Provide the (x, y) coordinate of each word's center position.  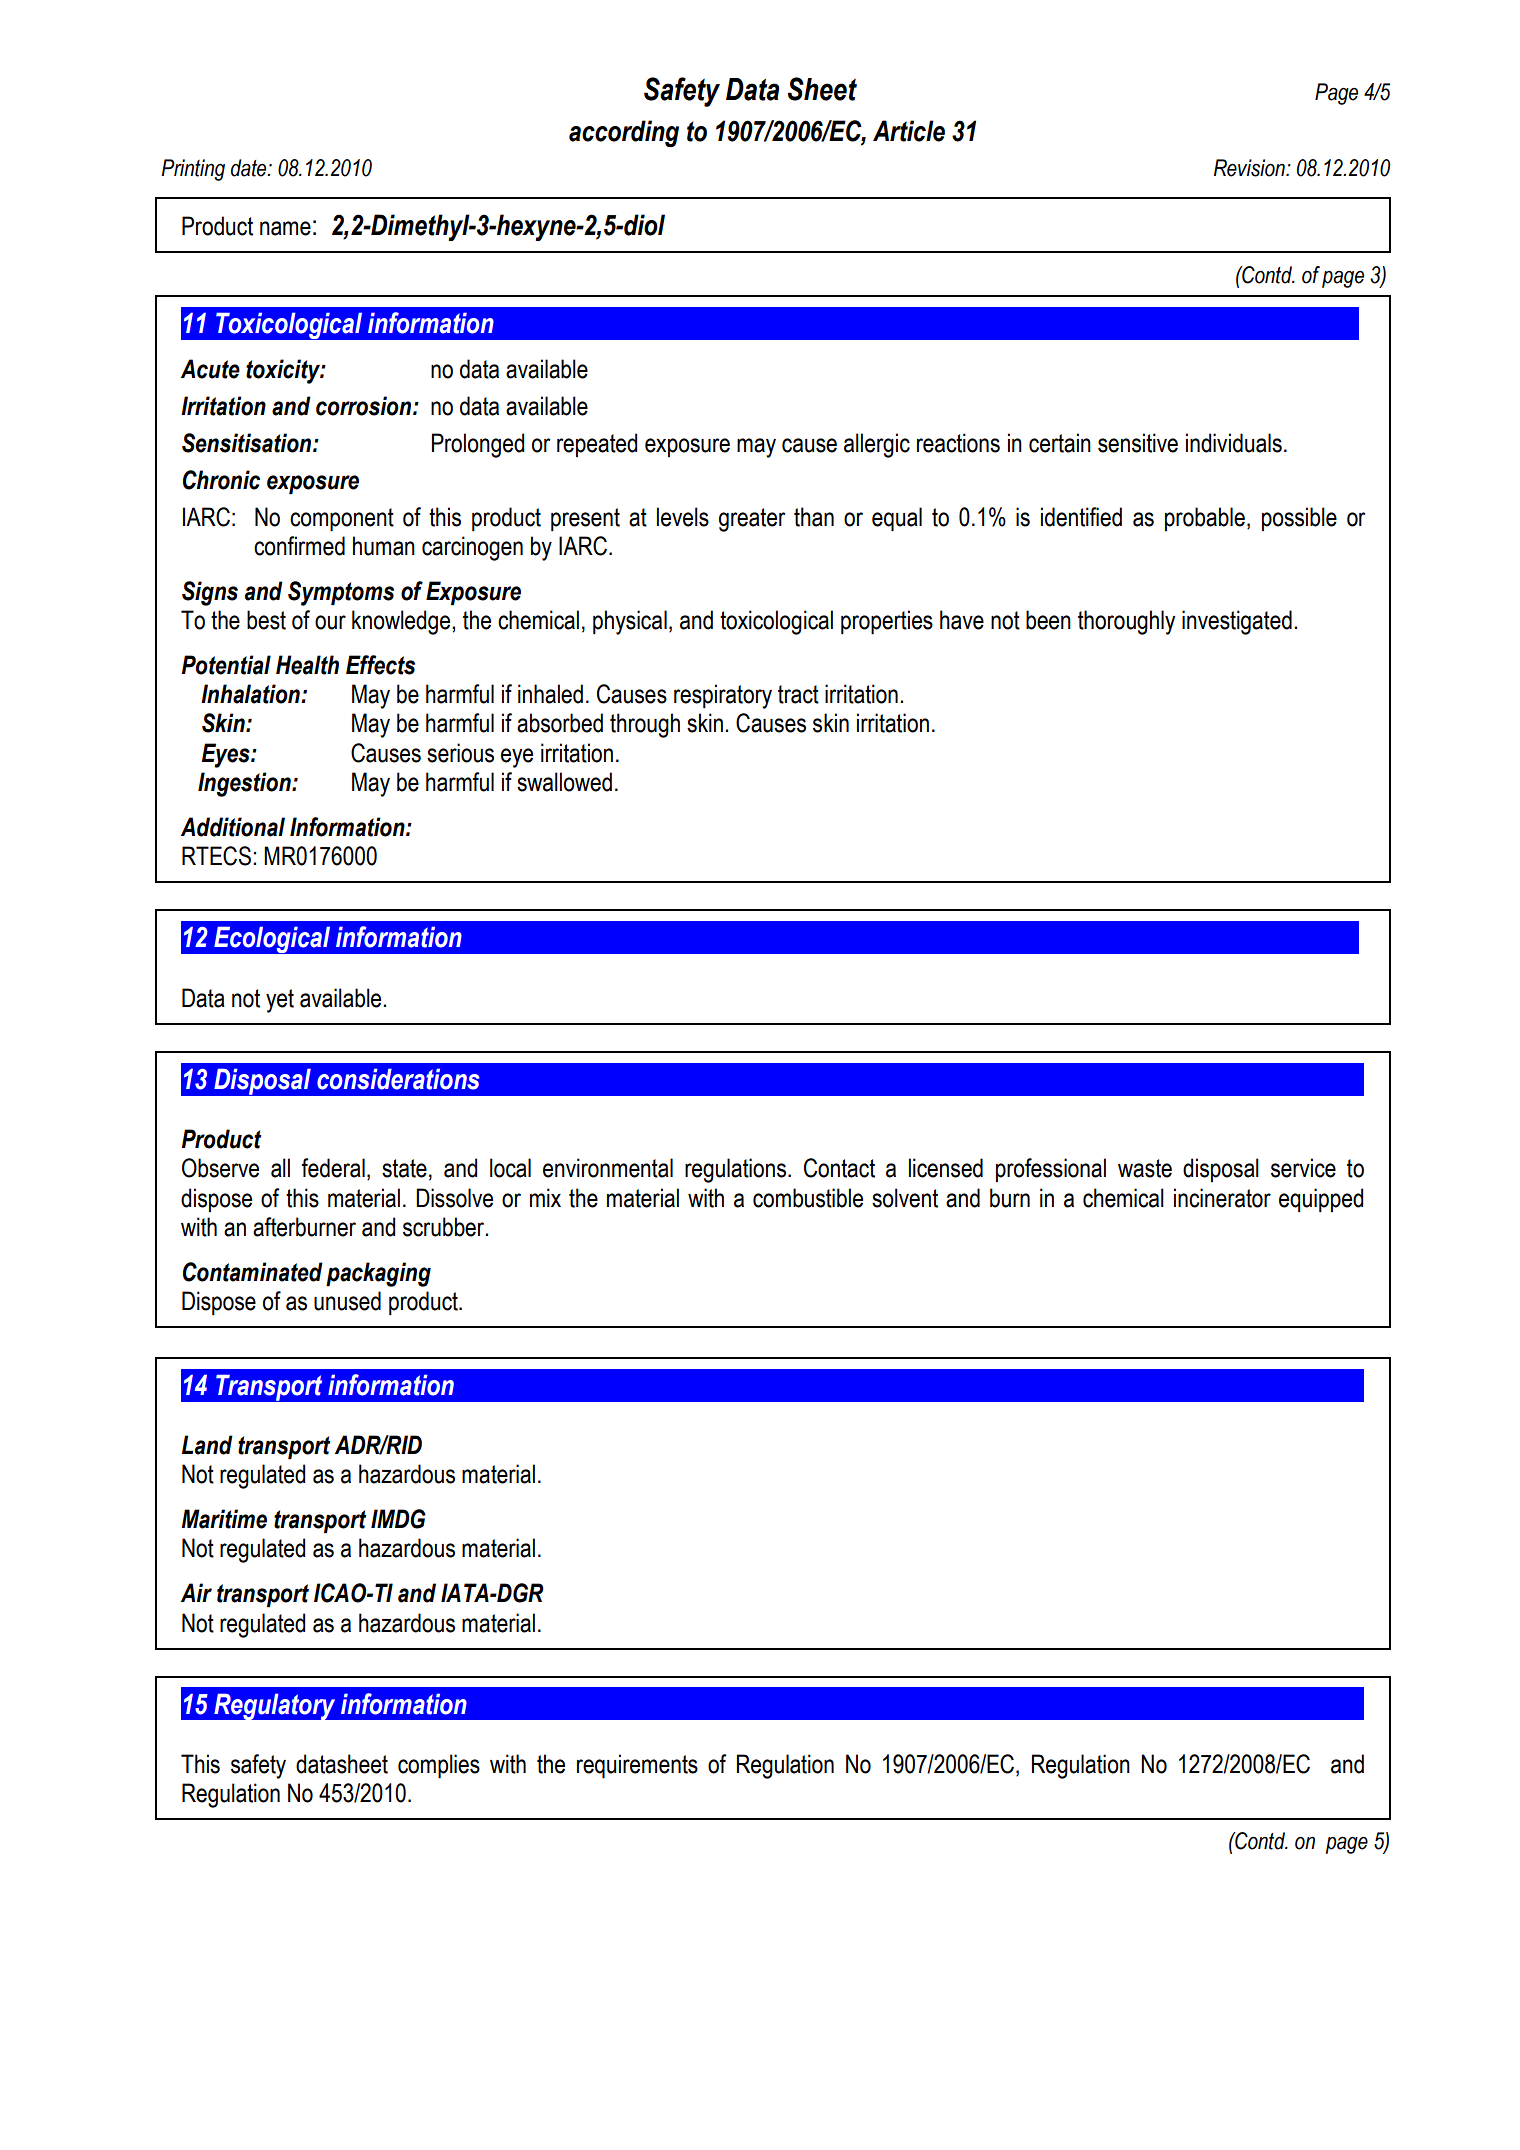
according (624, 133)
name (285, 228)
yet (280, 1001)
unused (347, 1301)
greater (752, 520)
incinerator (1222, 1198)
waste (1145, 1168)
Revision (1250, 168)
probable (1205, 519)
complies (439, 1766)
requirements (637, 1766)
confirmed (299, 546)
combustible (808, 1198)
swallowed (564, 782)
